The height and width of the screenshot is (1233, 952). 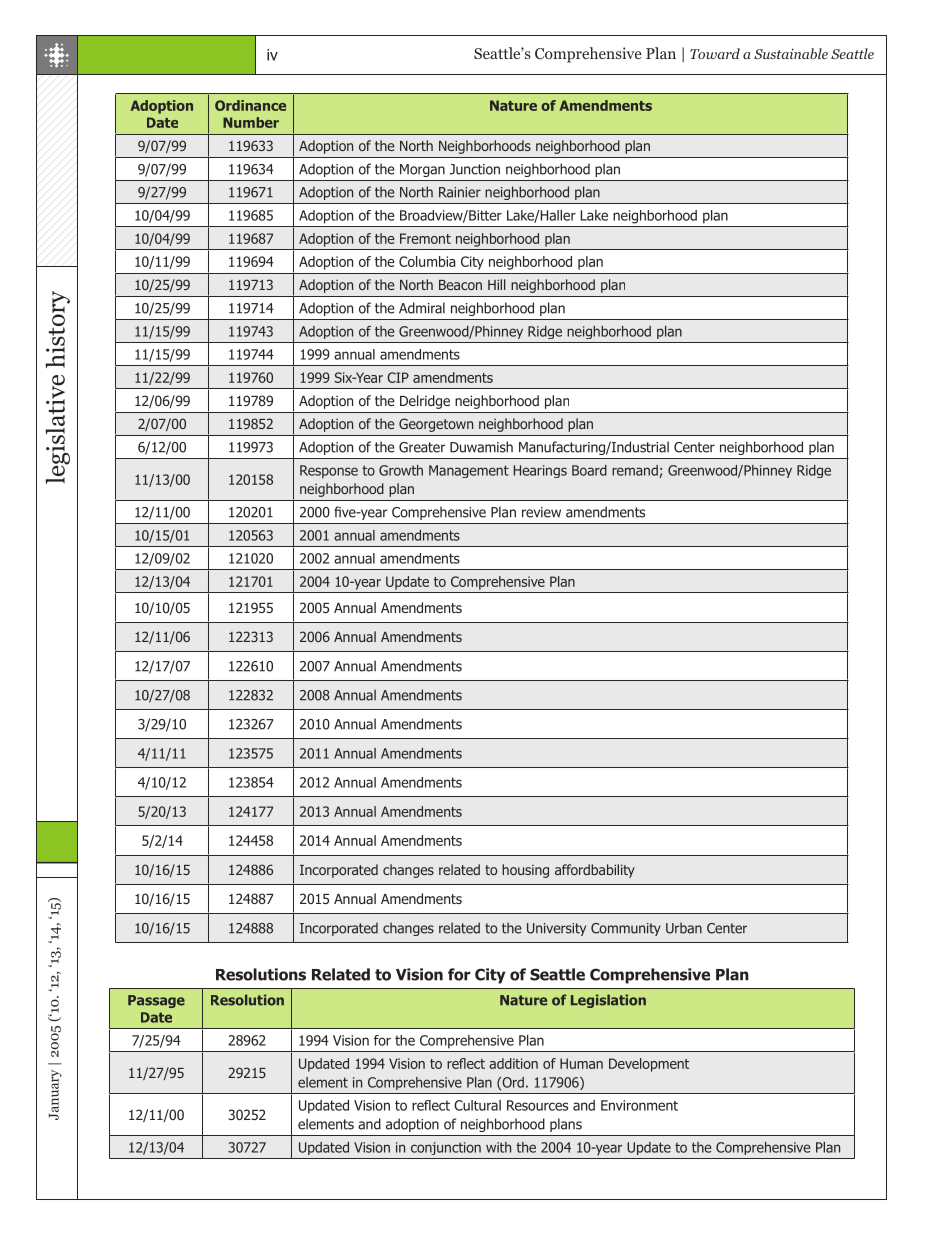 I want to click on Community, so click(x=626, y=929).
